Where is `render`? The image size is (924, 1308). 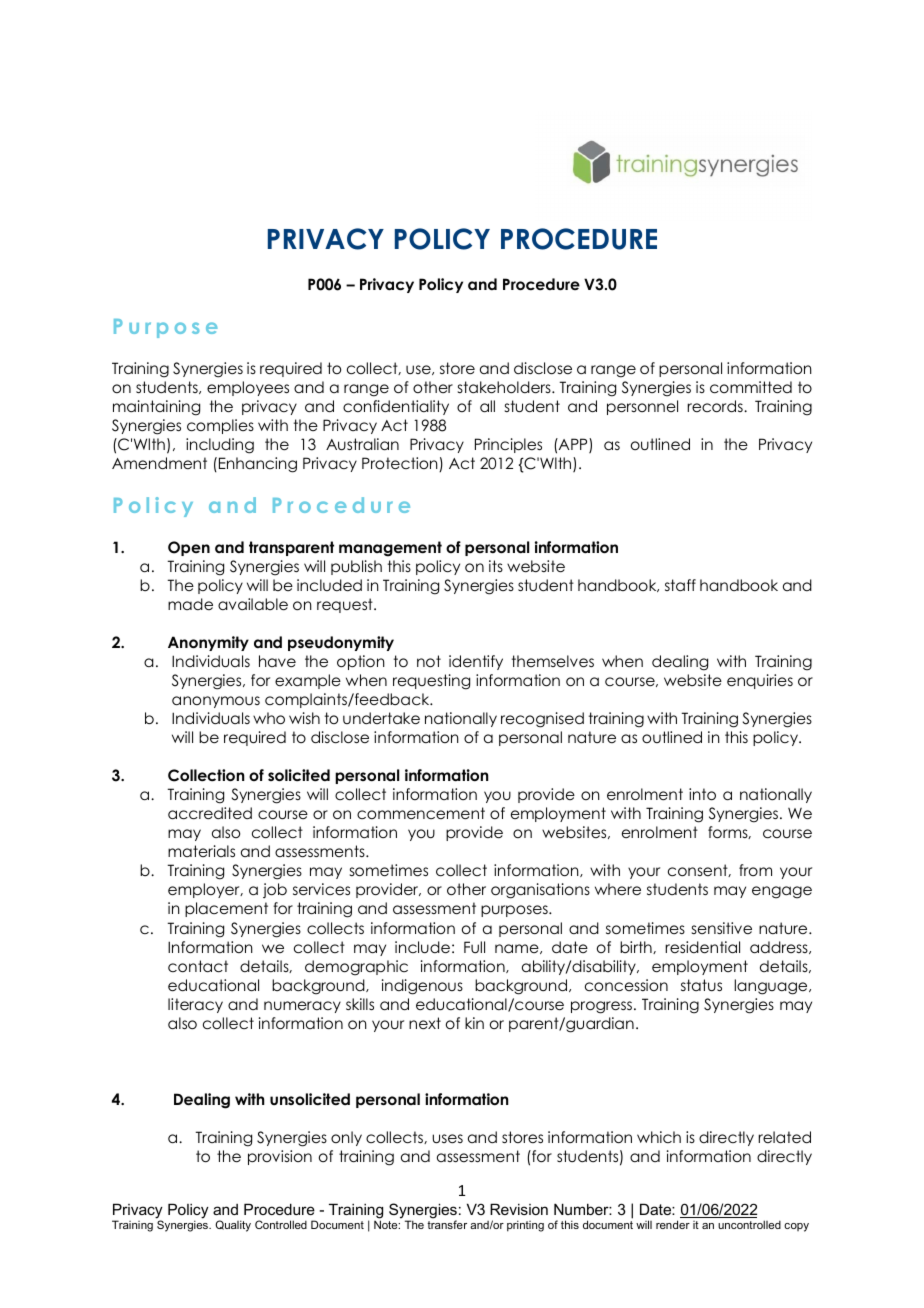 render is located at coordinates (673, 1224).
